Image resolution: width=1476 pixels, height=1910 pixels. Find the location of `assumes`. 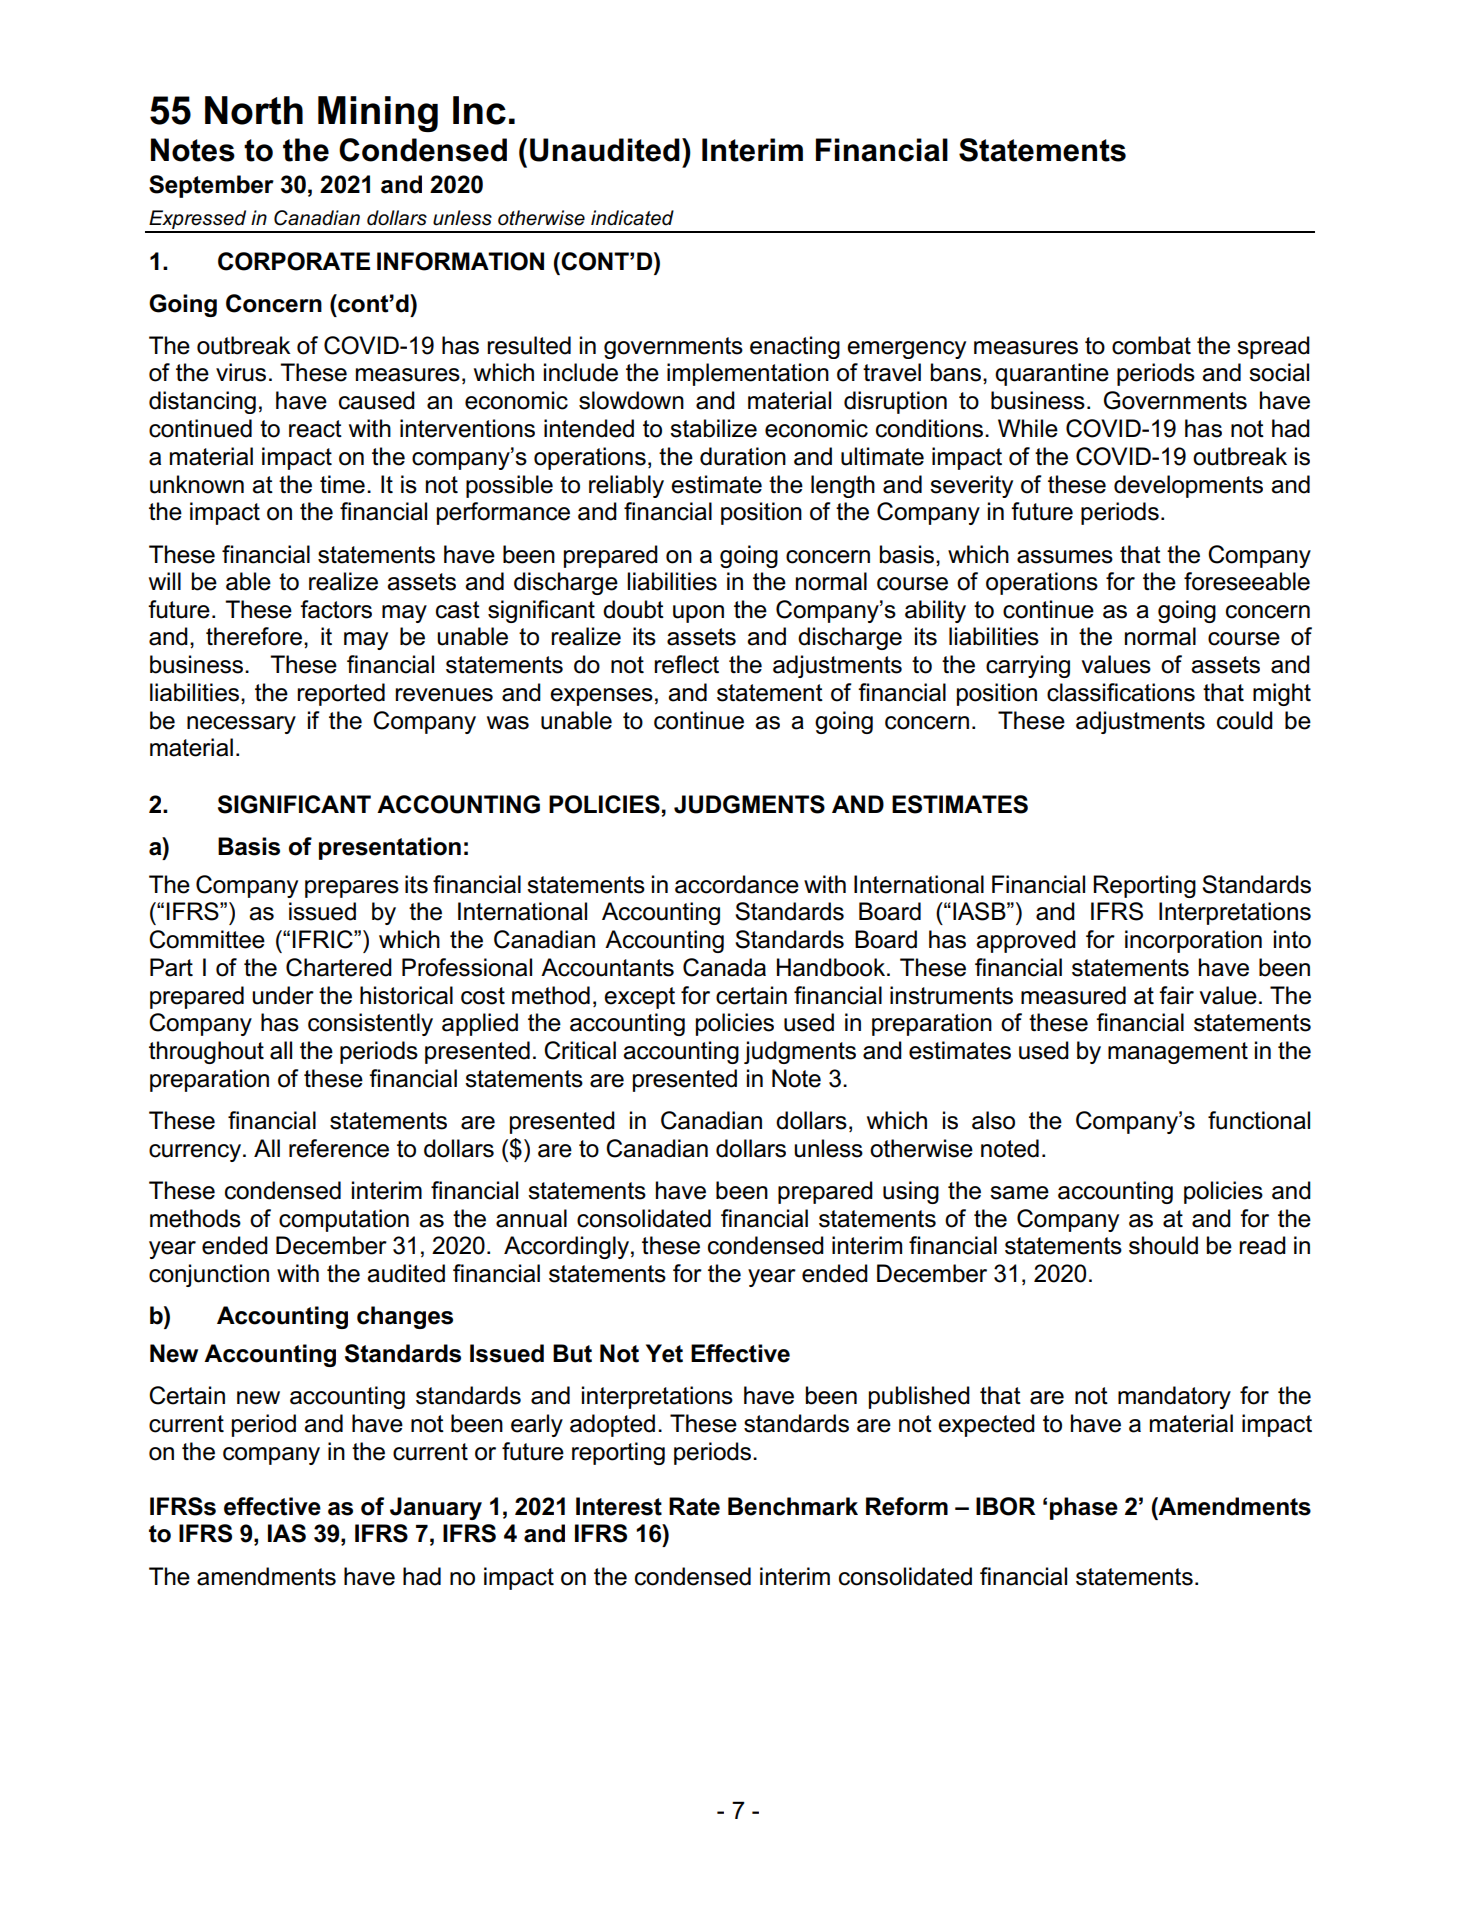

assumes is located at coordinates (1065, 557).
